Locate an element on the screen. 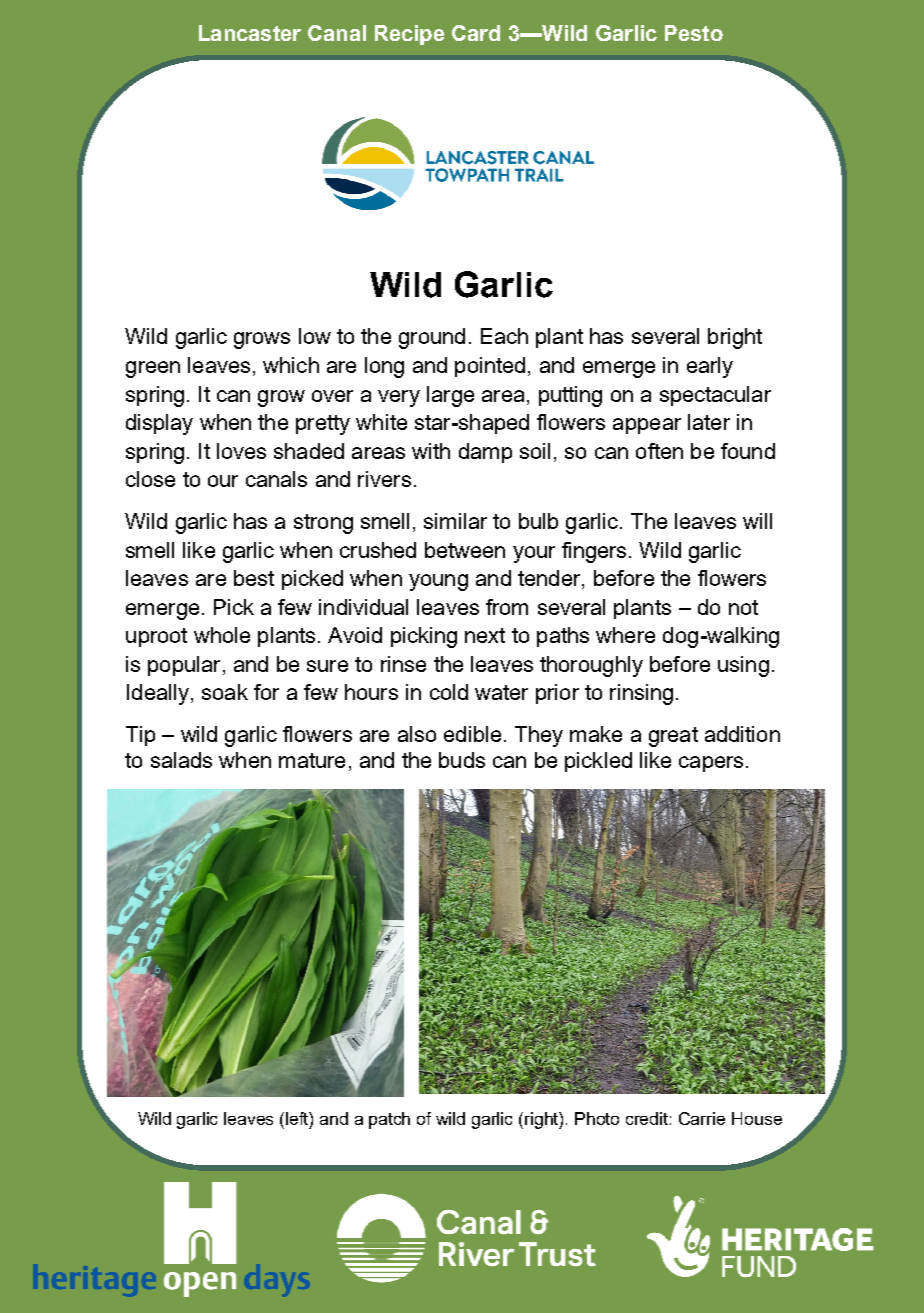 This screenshot has height=1313, width=924. loves is located at coordinates (241, 451).
